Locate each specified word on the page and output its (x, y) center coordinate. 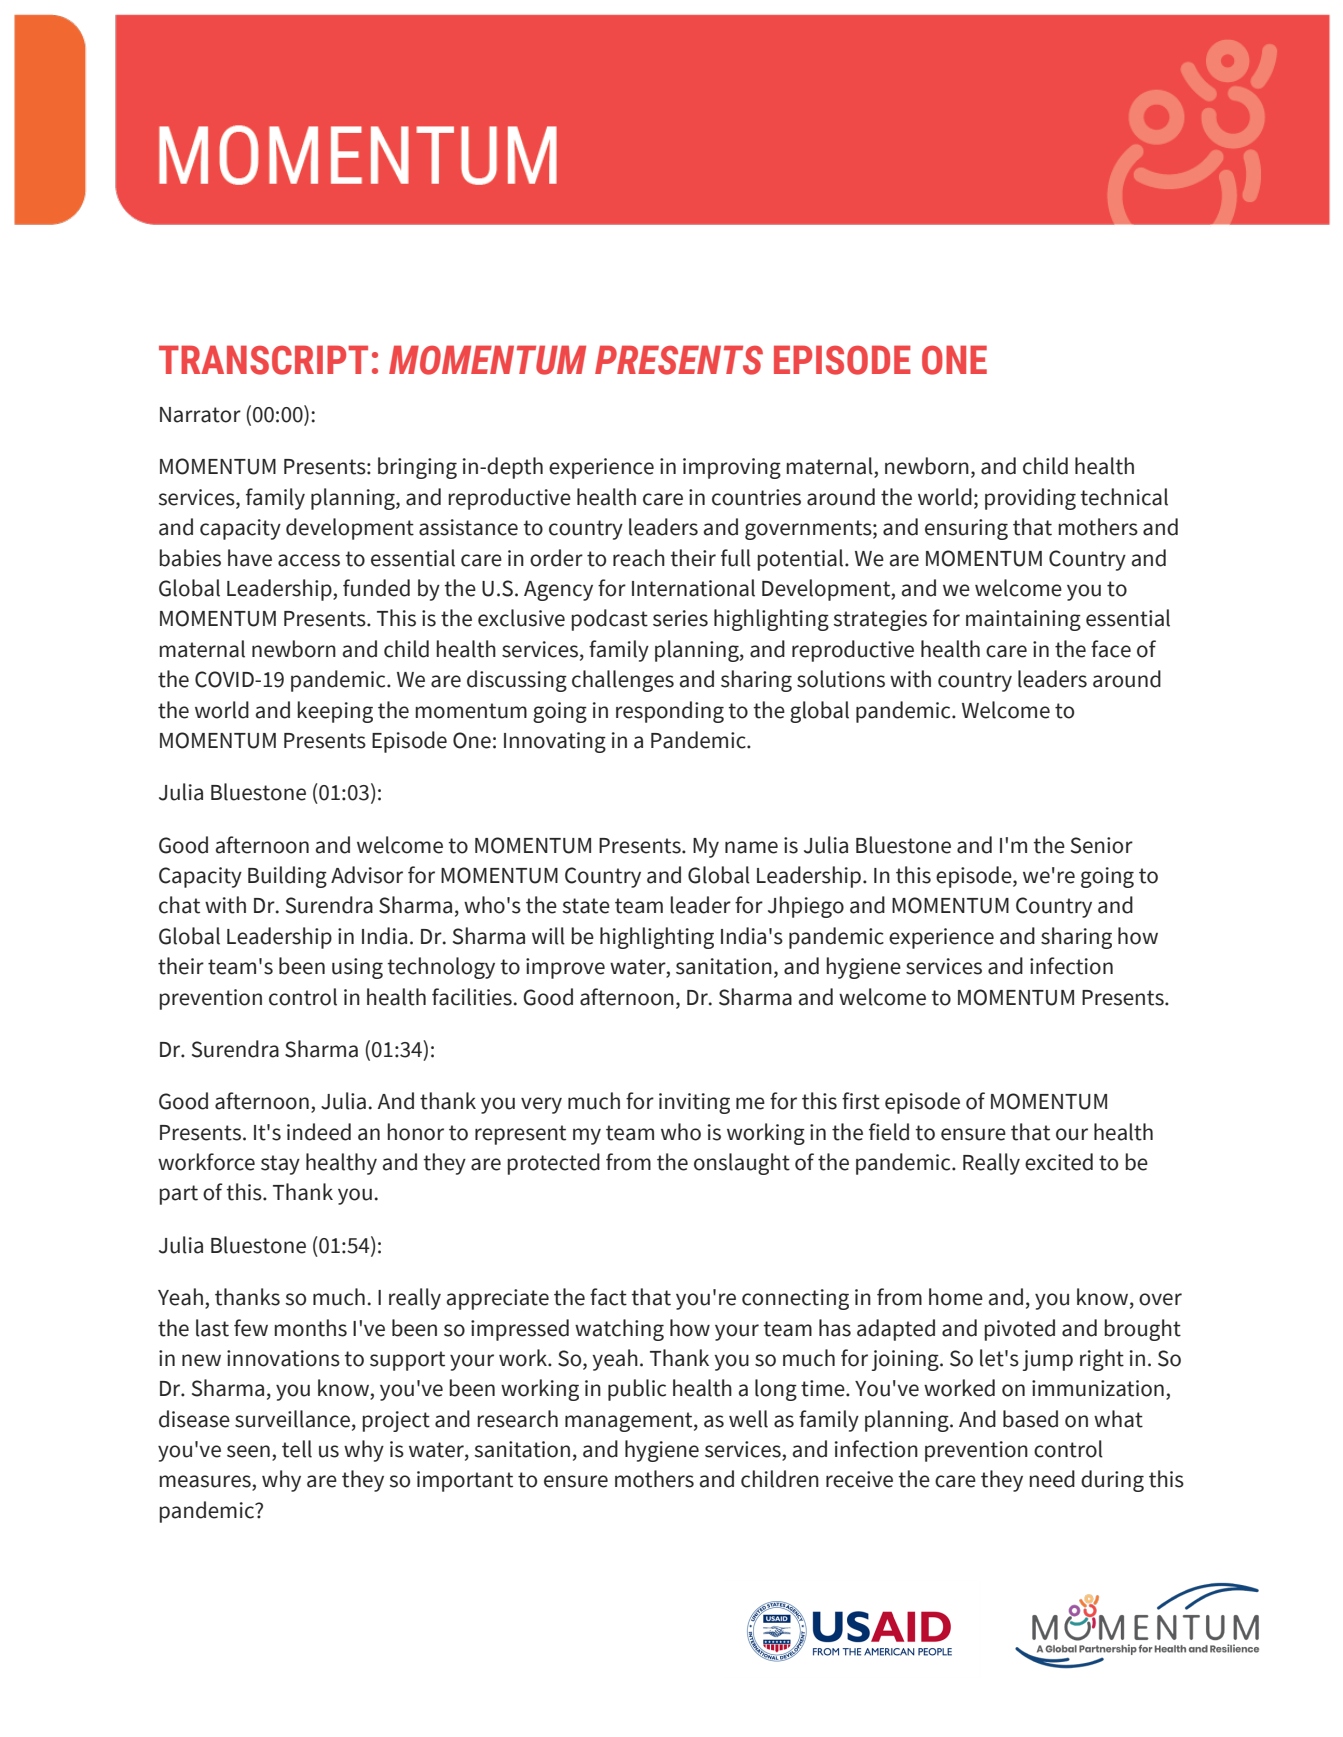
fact (608, 1297)
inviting (694, 1103)
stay (280, 1165)
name (751, 847)
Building (287, 877)
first (861, 1101)
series (680, 618)
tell (297, 1449)
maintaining (1023, 620)
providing (1030, 499)
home (956, 1297)
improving (732, 468)
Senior (1102, 845)
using (357, 968)
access (309, 560)
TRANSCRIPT (263, 360)
